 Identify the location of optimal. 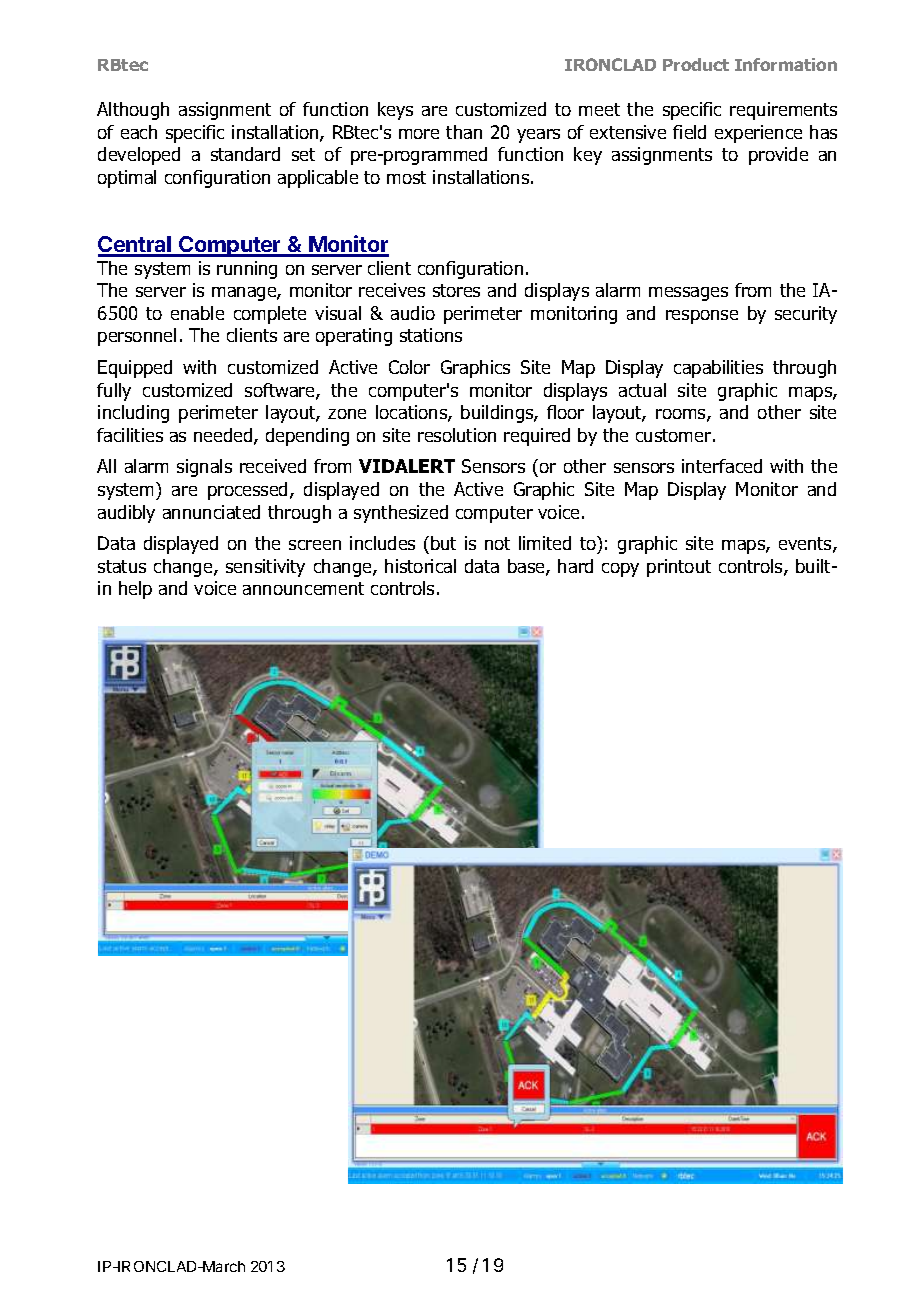
(127, 179).
